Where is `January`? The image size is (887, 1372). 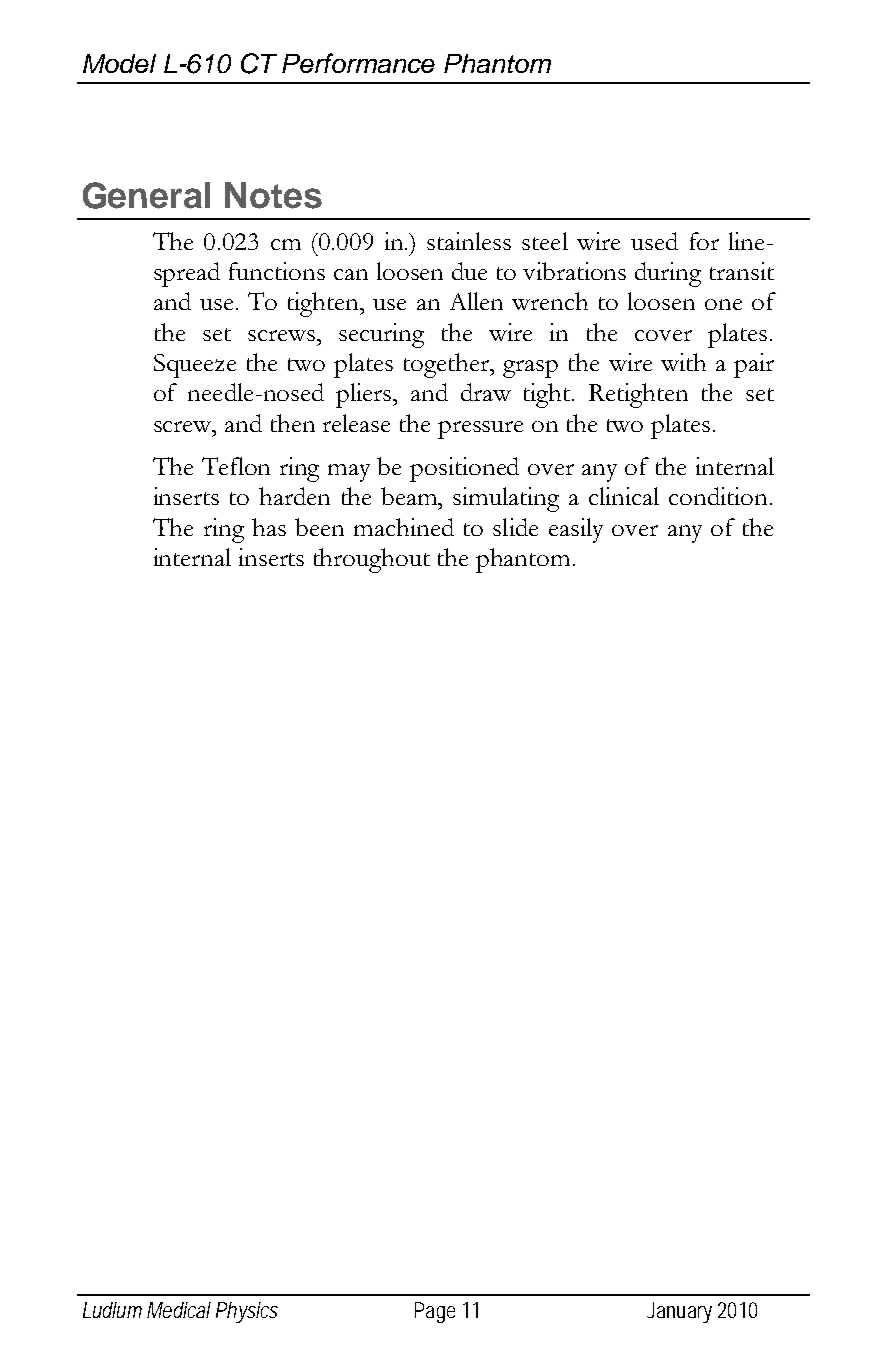 January is located at coordinates (679, 1312).
